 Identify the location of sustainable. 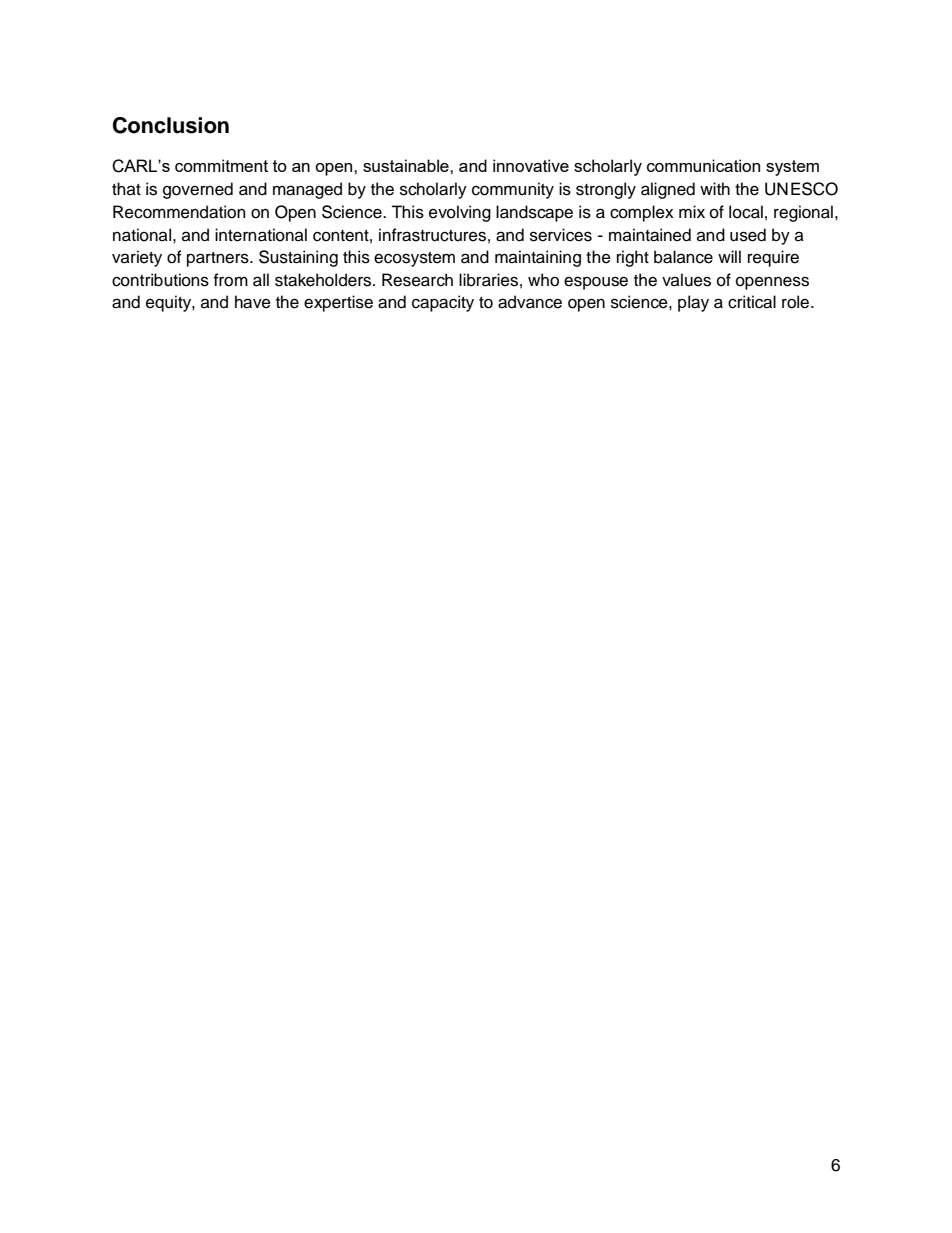
(407, 165).
